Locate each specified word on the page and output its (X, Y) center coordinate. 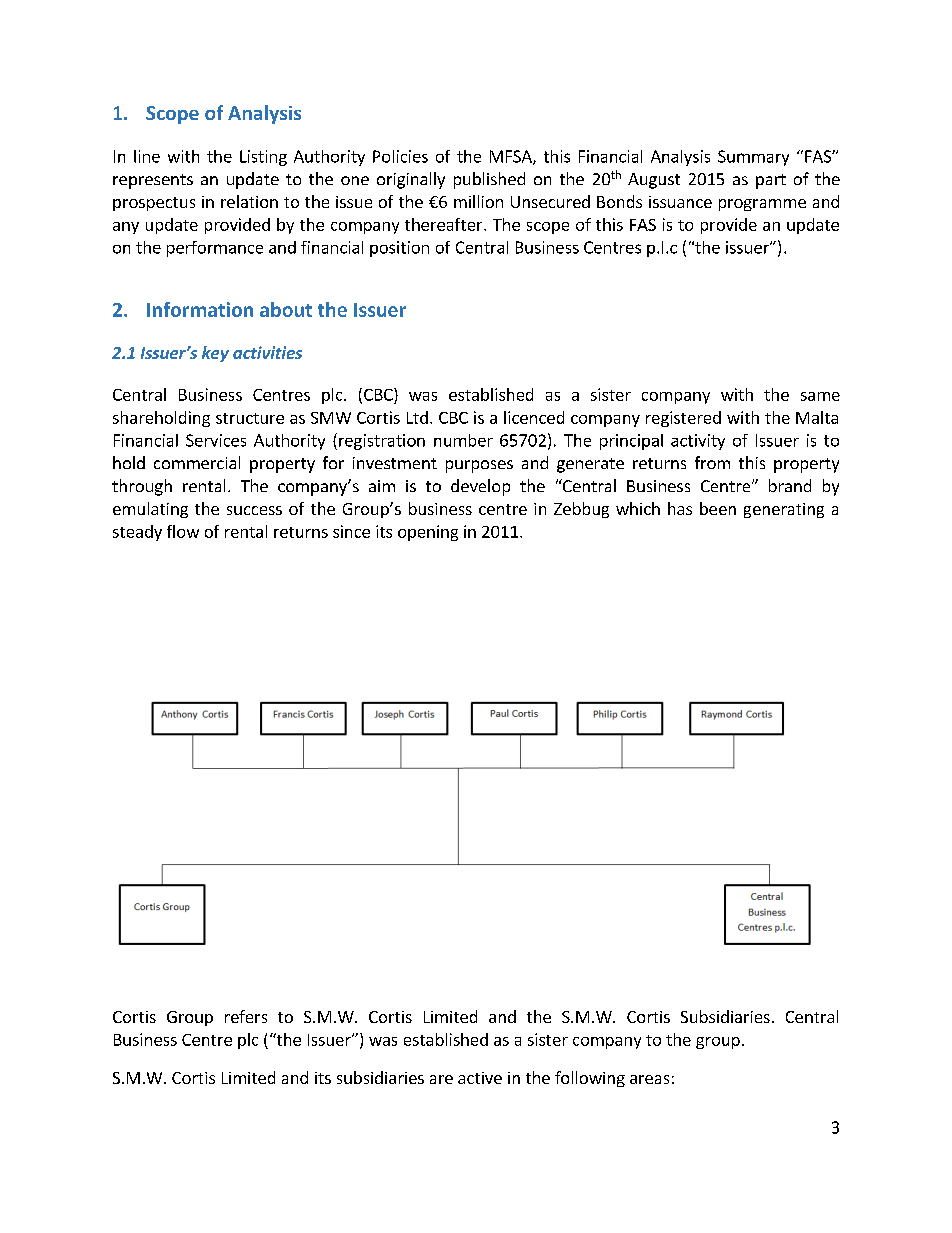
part (771, 181)
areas (649, 1079)
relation (249, 201)
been (718, 508)
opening (428, 533)
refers (246, 1016)
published (489, 180)
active (480, 1078)
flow (183, 531)
